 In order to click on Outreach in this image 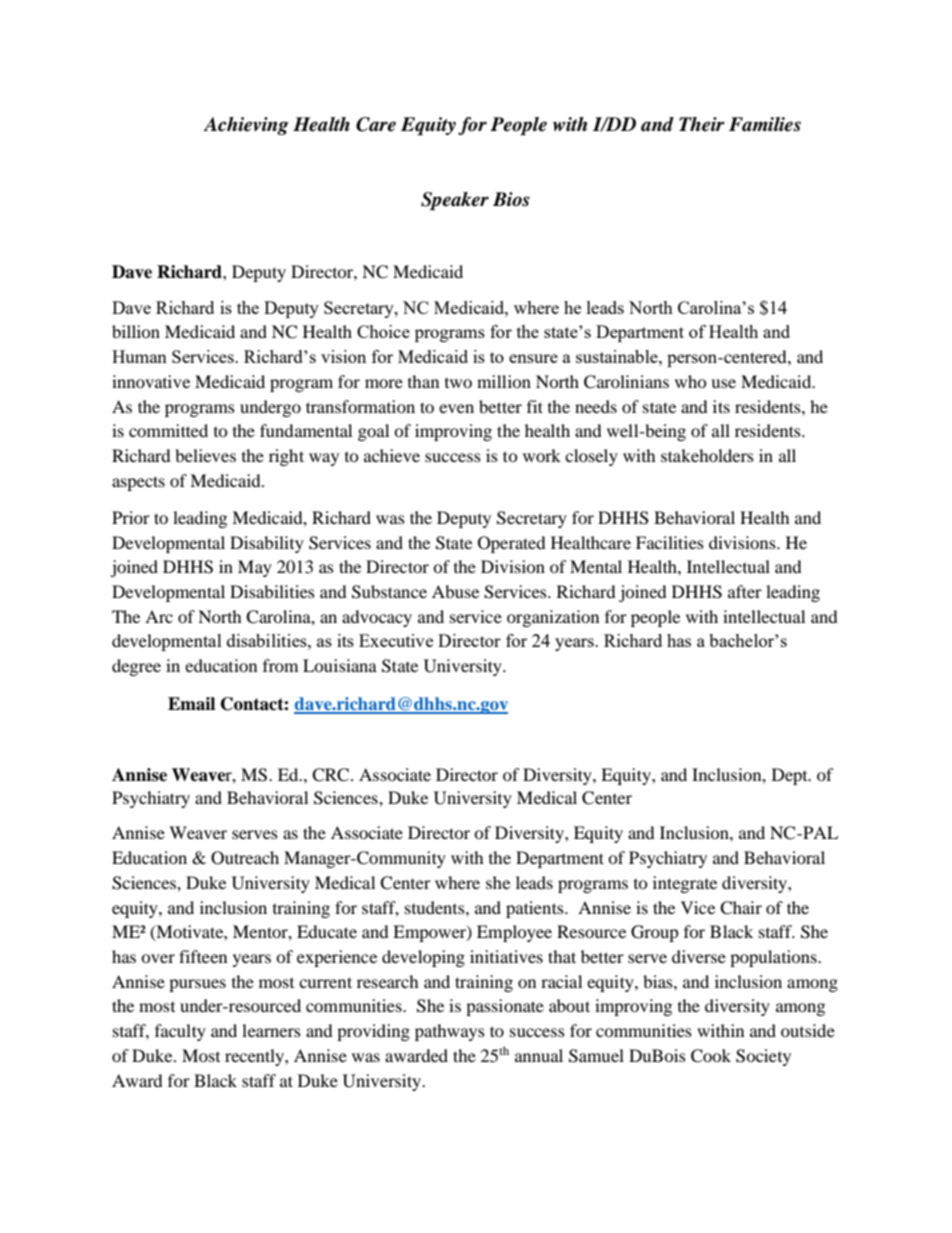, I will do `click(245, 858)`.
